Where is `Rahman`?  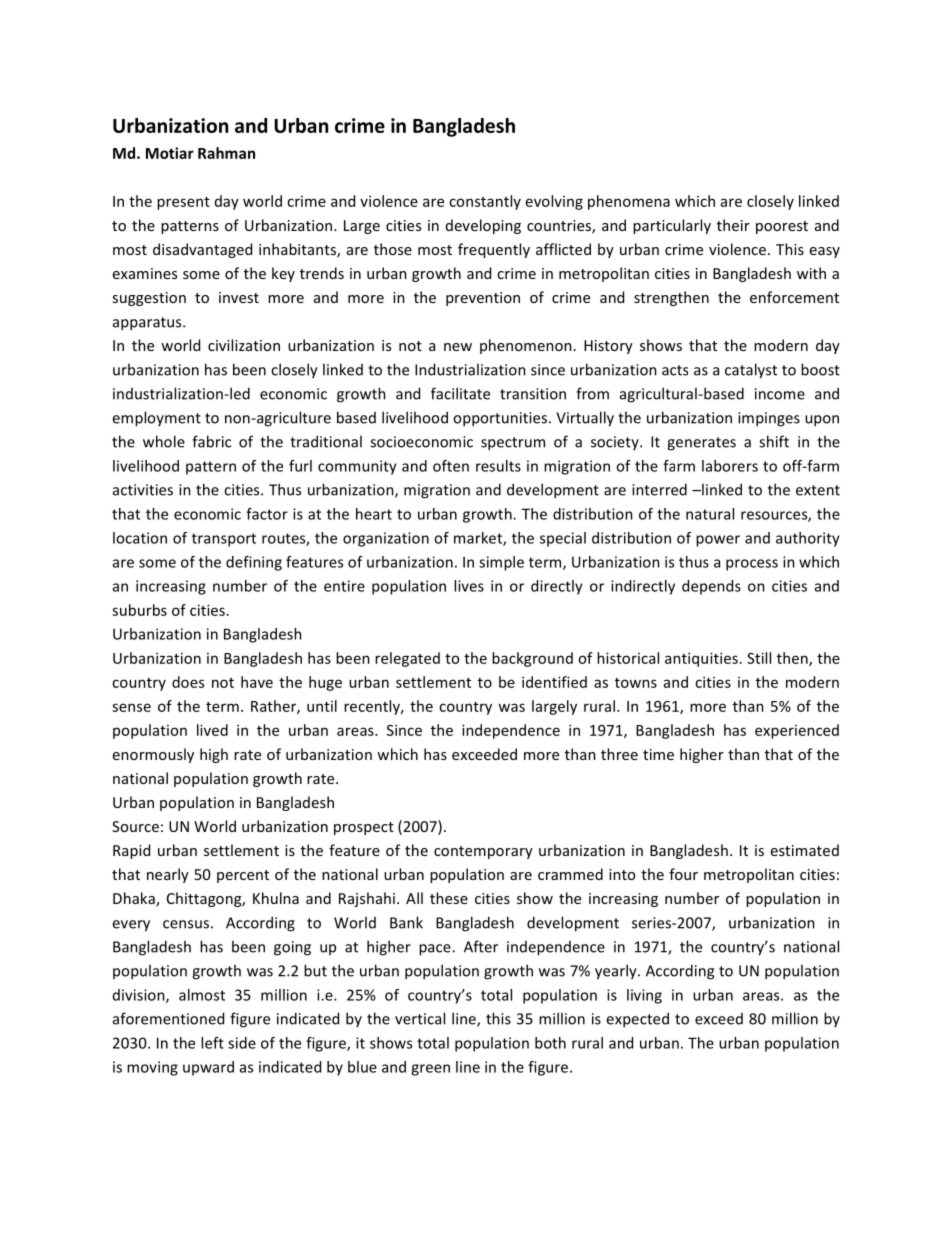
Rahman is located at coordinates (226, 153).
